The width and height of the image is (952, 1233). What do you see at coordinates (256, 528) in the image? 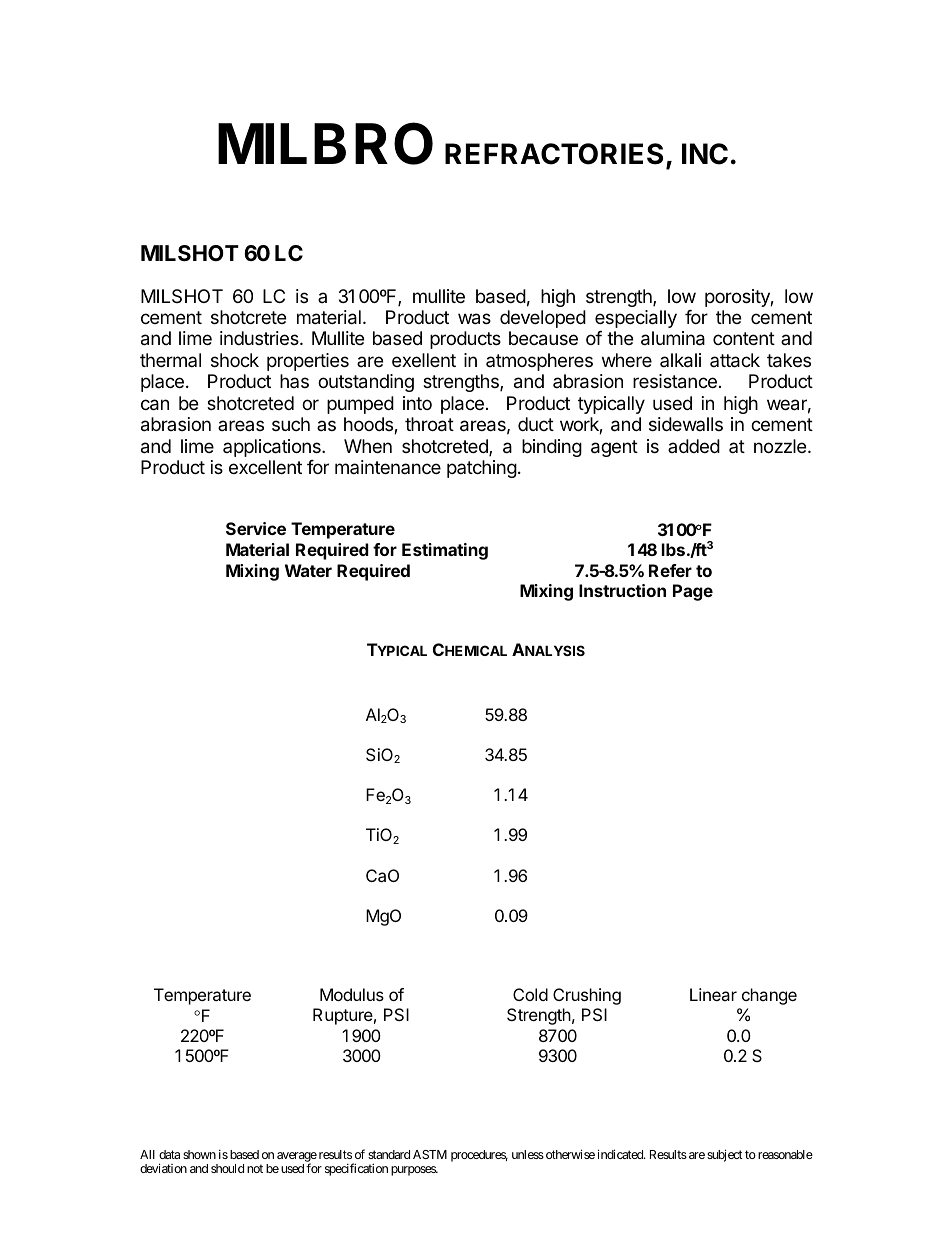
I see `Service` at bounding box center [256, 528].
